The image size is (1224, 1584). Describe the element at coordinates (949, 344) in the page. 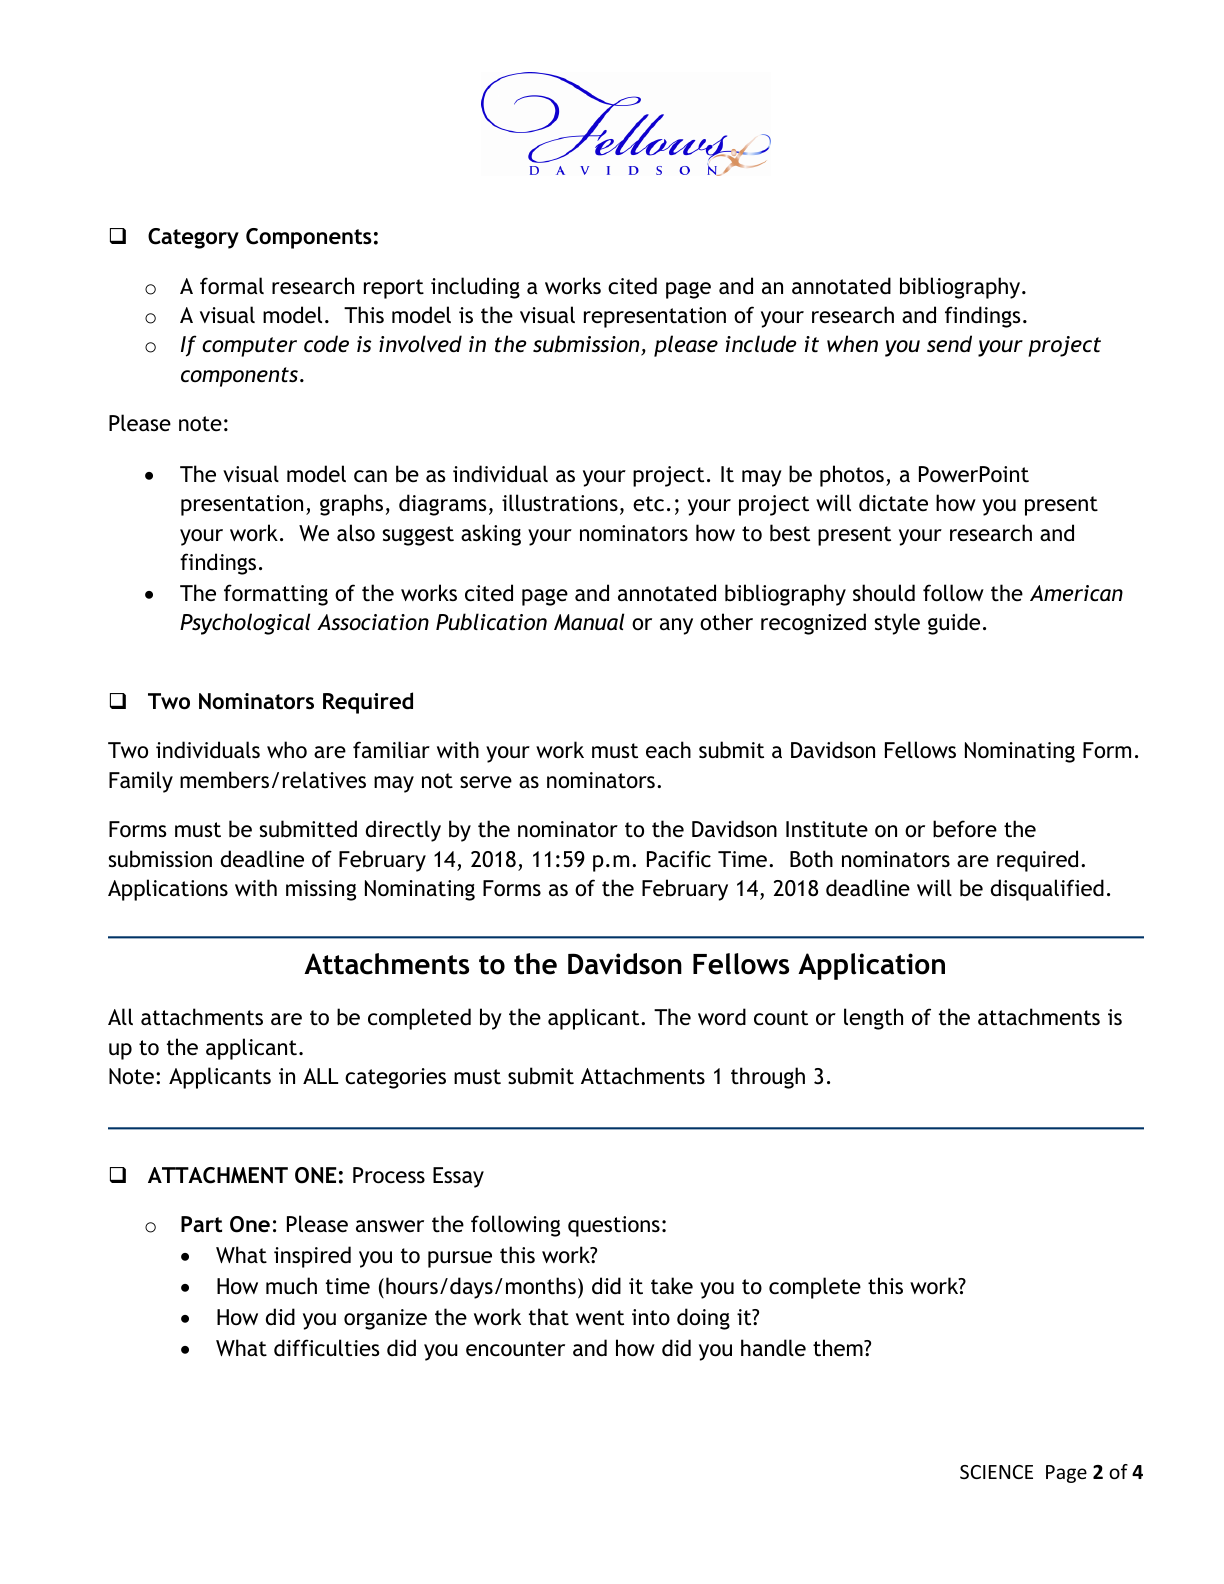

I see `send` at that location.
